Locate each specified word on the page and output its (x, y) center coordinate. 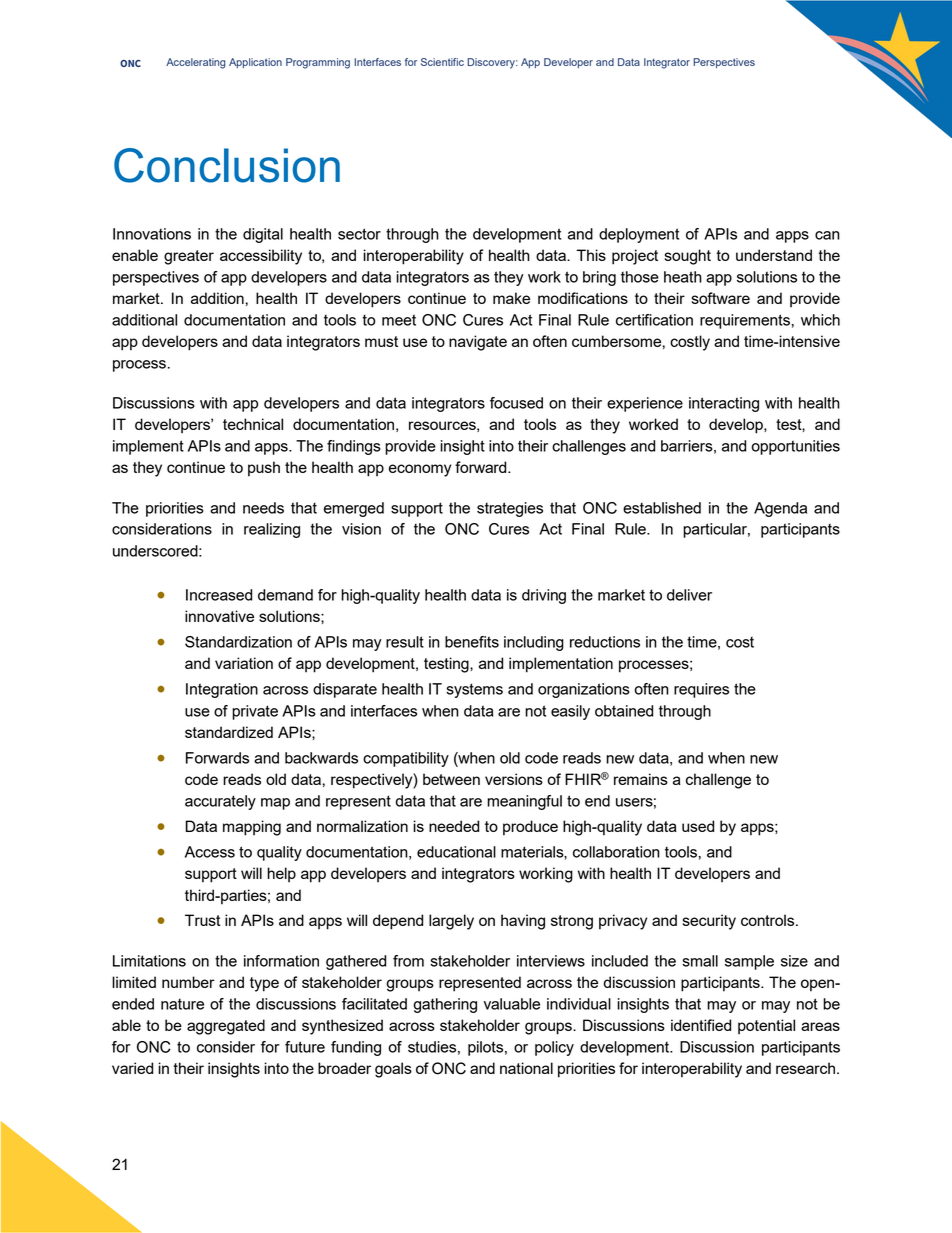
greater (189, 257)
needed (454, 826)
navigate (478, 343)
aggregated (226, 1027)
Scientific (442, 62)
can (827, 235)
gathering (445, 1005)
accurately (220, 802)
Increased (219, 595)
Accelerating (195, 63)
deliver (689, 595)
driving (544, 596)
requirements (745, 321)
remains (641, 779)
